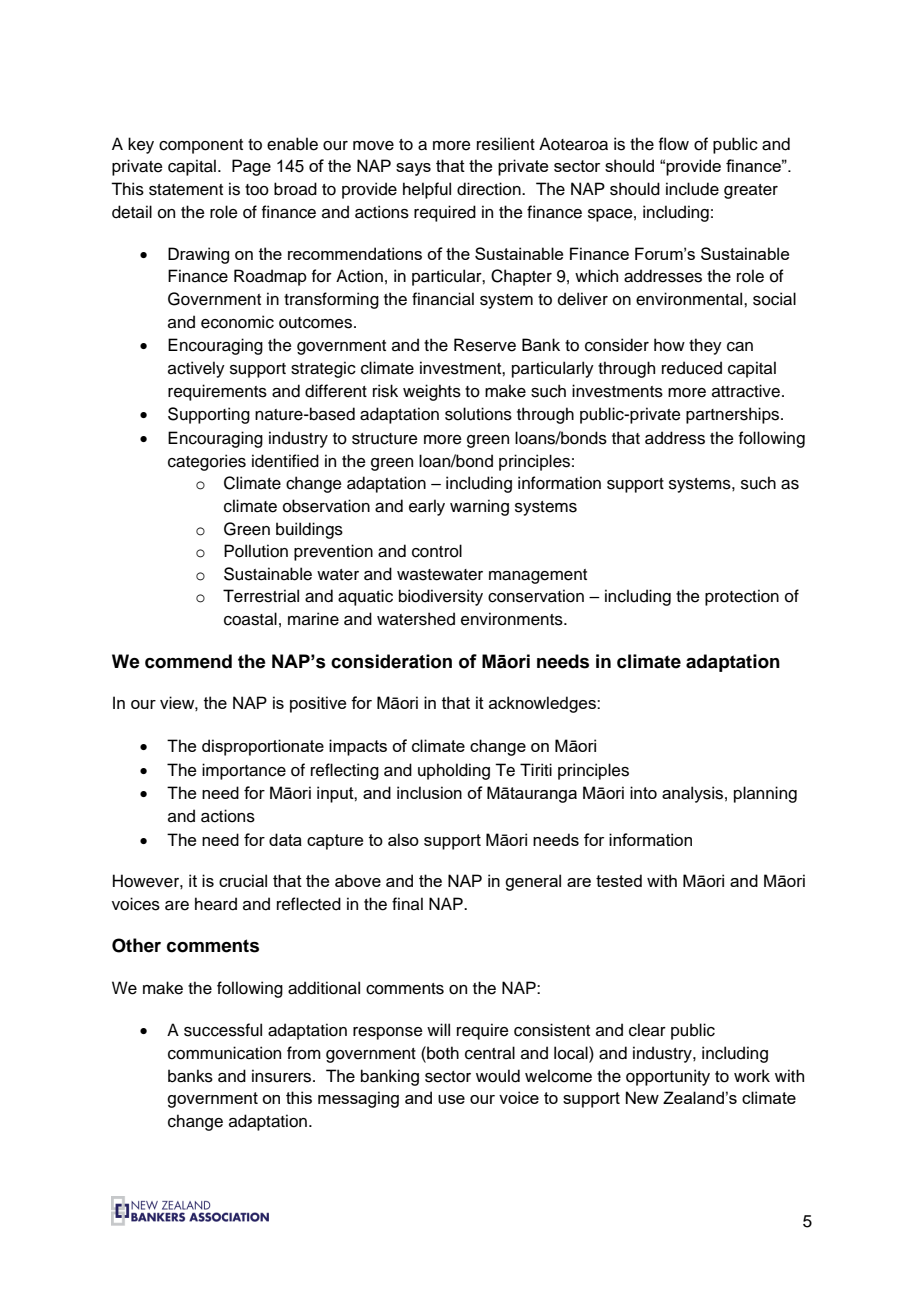  Describe the element at coordinates (692, 189) in the screenshot. I see `include` at that location.
